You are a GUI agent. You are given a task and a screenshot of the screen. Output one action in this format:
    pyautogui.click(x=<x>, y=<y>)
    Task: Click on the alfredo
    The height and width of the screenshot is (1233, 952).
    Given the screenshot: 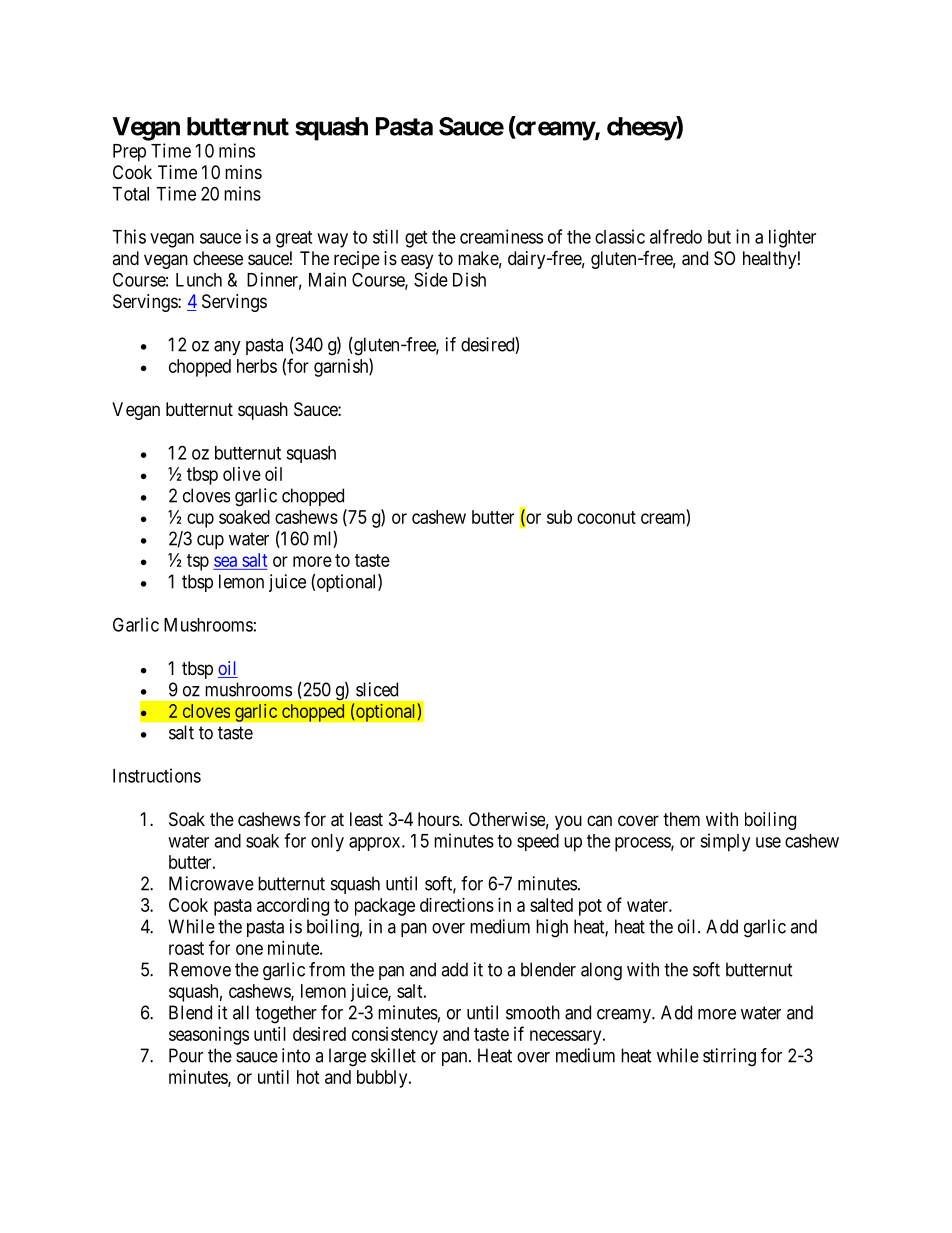 What is the action you would take?
    pyautogui.click(x=676, y=236)
